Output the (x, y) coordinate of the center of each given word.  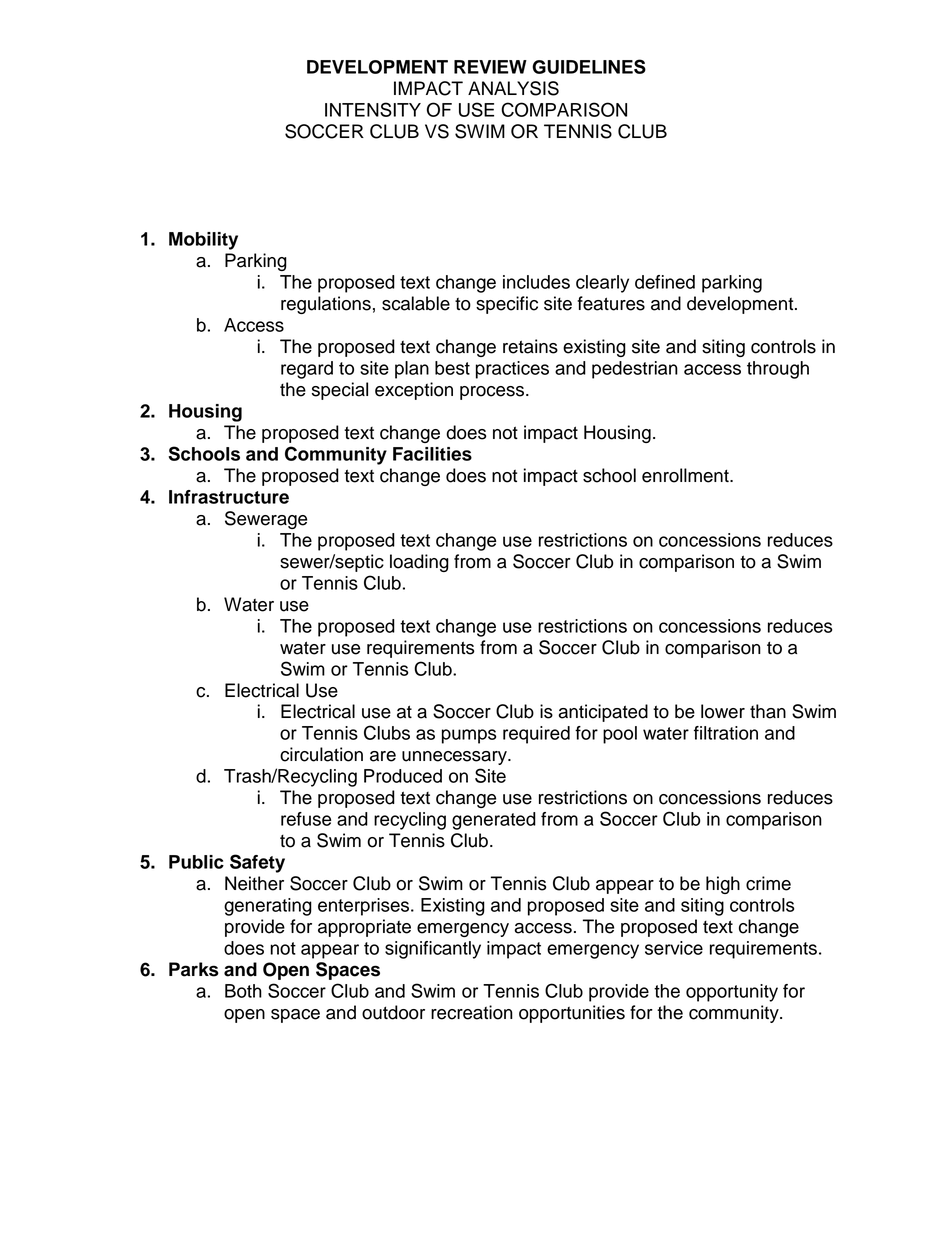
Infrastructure (229, 497)
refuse (306, 819)
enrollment (686, 475)
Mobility (203, 241)
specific (507, 305)
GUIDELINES (589, 66)
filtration (726, 733)
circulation (321, 754)
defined (665, 282)
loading (419, 563)
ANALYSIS (513, 88)
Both (243, 991)
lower (723, 711)
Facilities (432, 454)
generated (494, 821)
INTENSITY (373, 109)
